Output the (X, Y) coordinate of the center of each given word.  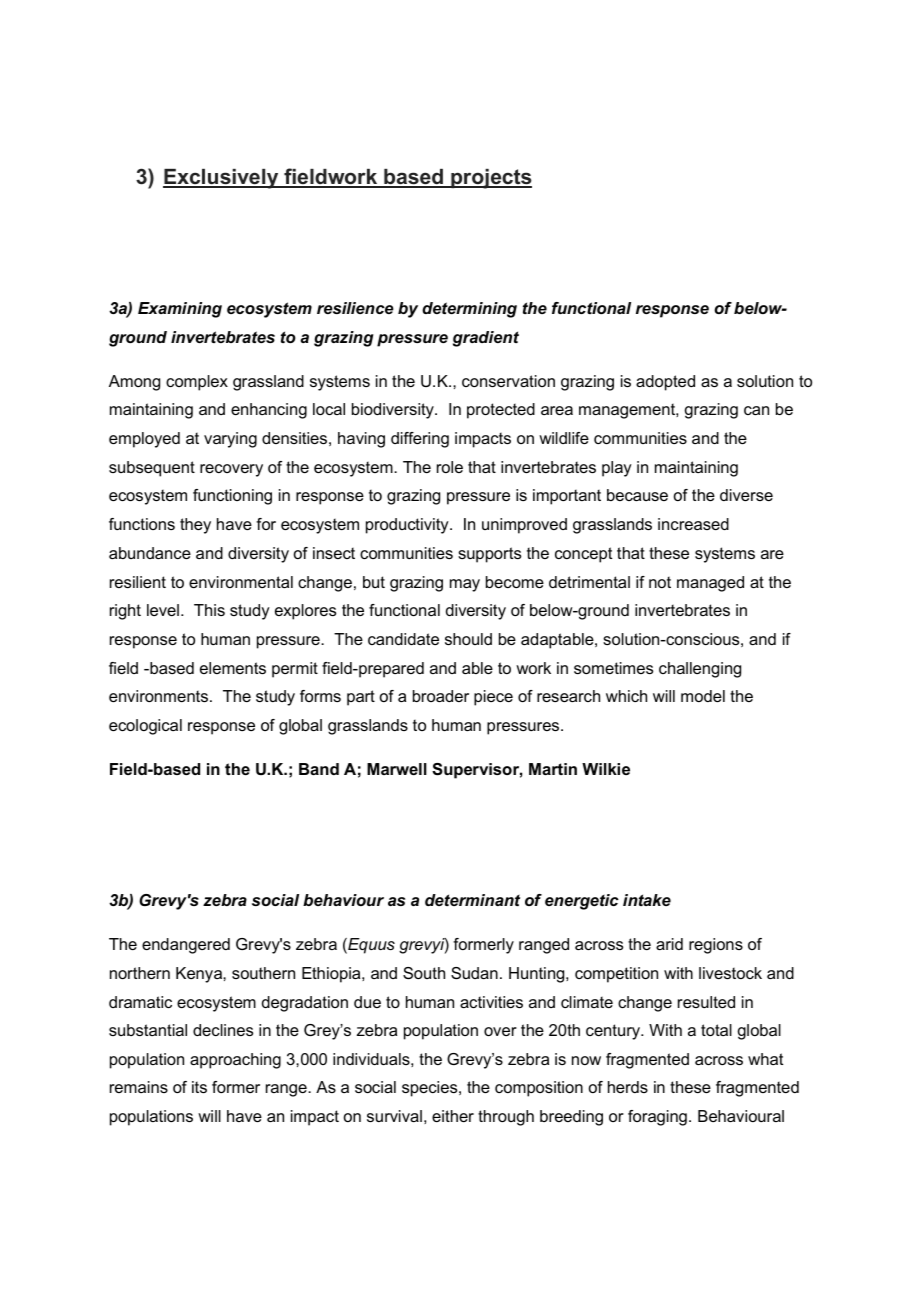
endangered (186, 946)
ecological (145, 727)
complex (197, 383)
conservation (508, 381)
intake (647, 900)
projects (490, 179)
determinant (472, 900)
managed (710, 584)
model (703, 696)
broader (441, 696)
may (465, 585)
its (199, 1087)
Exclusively (222, 179)
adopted (665, 383)
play (617, 469)
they (195, 526)
